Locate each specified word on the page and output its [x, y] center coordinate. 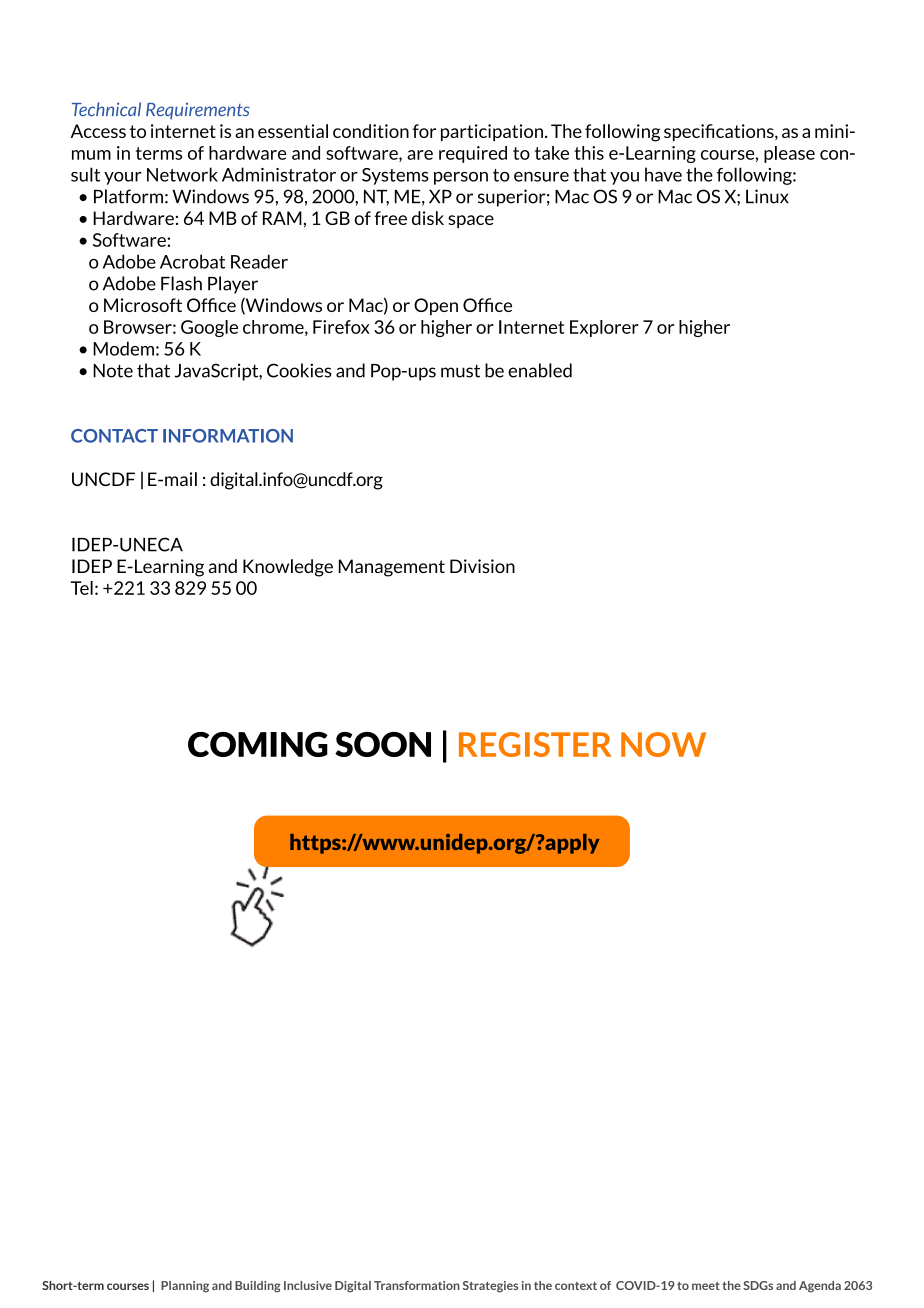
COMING [258, 744]
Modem [123, 348]
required [473, 154]
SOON [383, 744]
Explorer [604, 328]
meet [706, 1286]
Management [392, 568]
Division [482, 566]
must [460, 371]
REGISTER [535, 744]
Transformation [417, 1285]
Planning [185, 1287]
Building [258, 1287]
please [789, 154]
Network [182, 174]
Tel [82, 588]
